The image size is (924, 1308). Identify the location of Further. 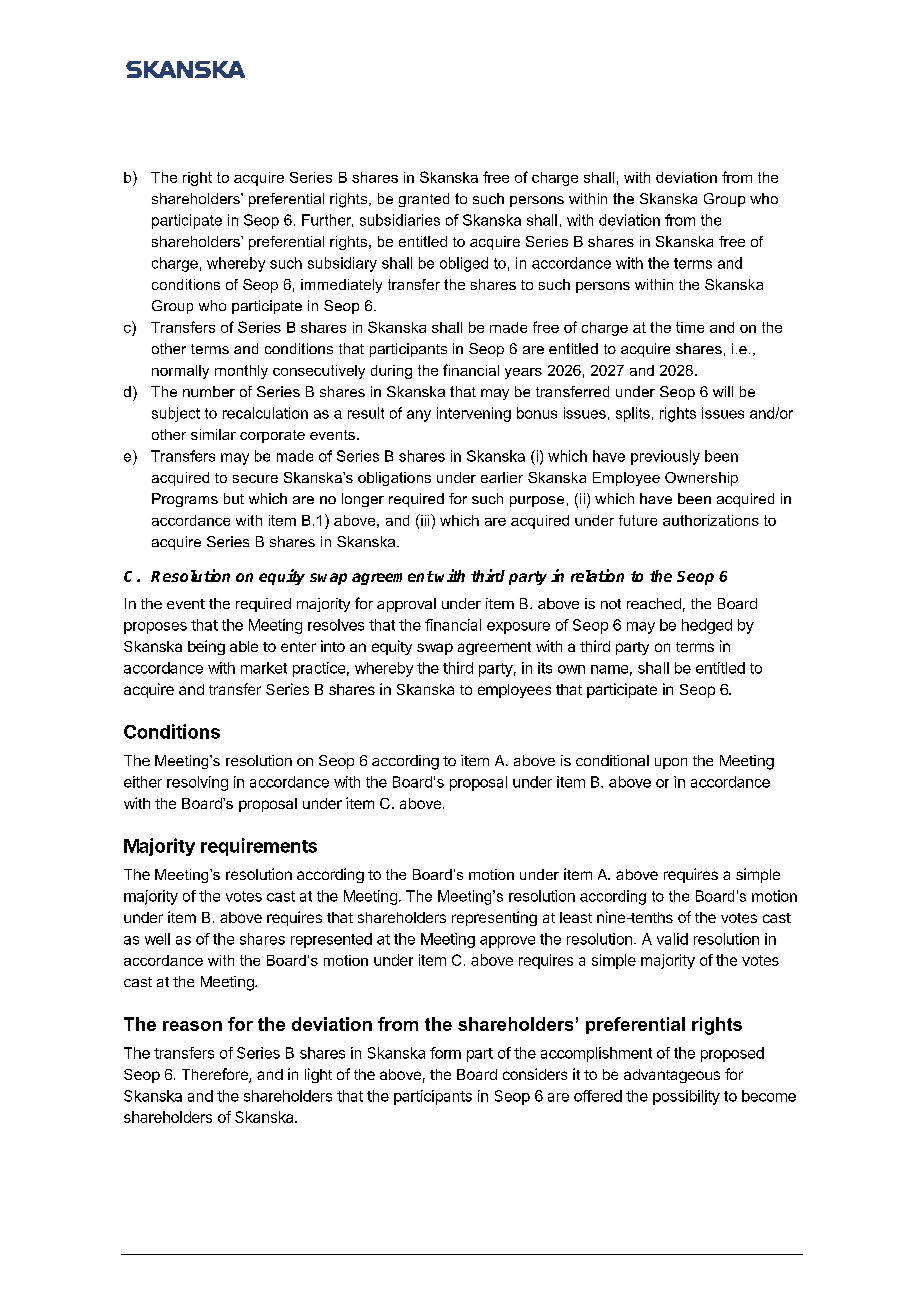
(327, 220).
